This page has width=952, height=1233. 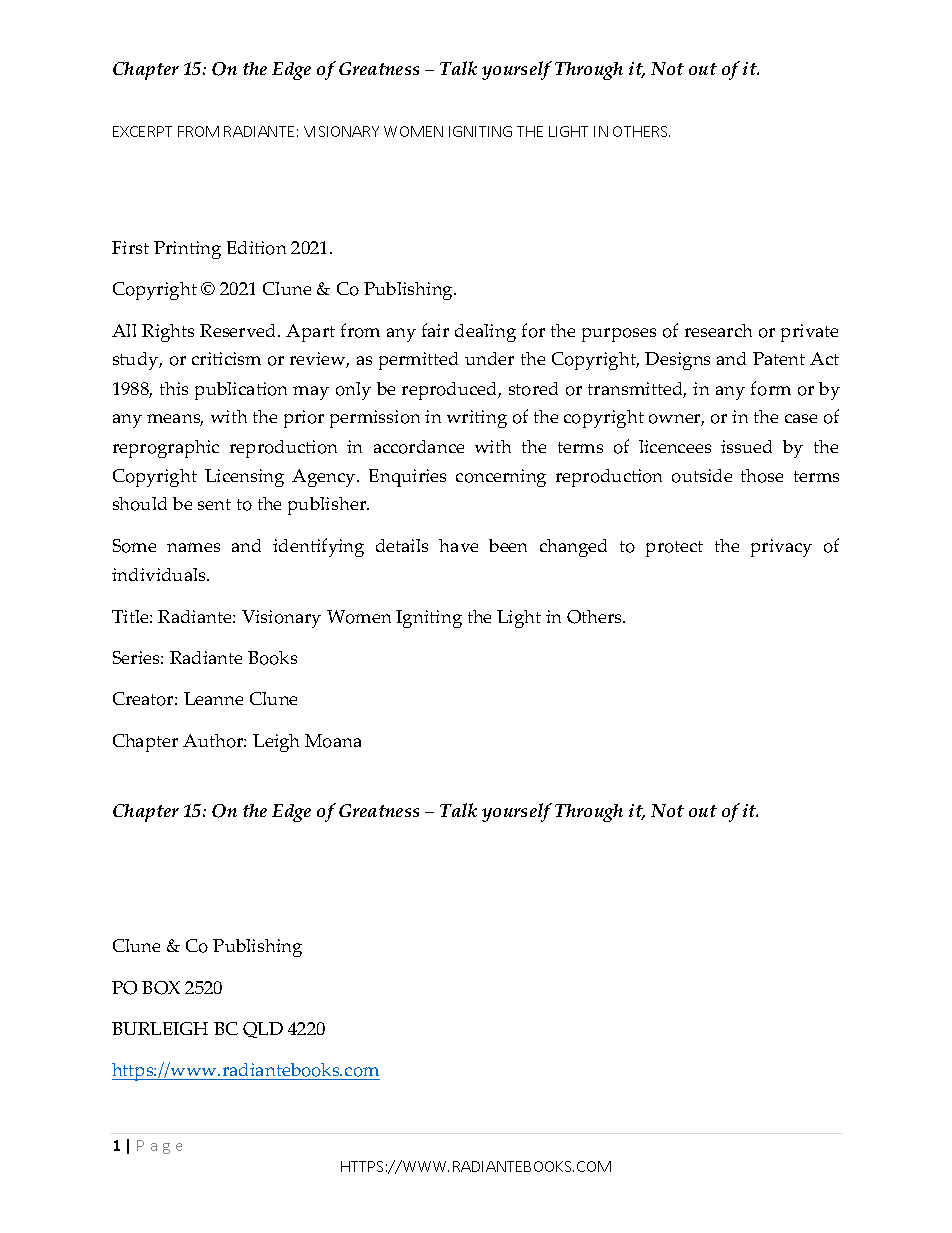 I want to click on BOX, so click(x=161, y=988).
